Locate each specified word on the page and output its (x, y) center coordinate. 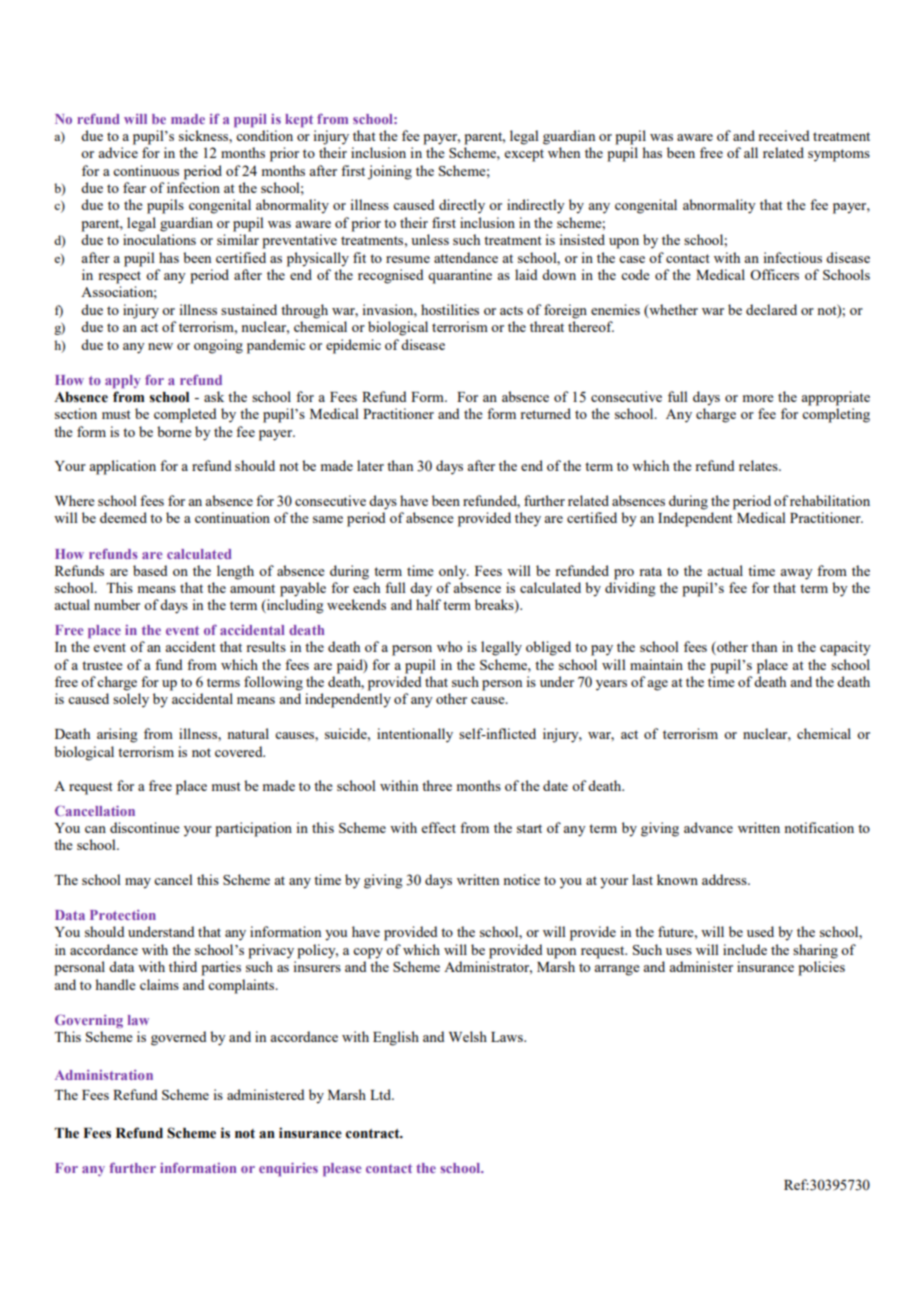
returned (545, 413)
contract (374, 1134)
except (524, 155)
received (784, 135)
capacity (845, 648)
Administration (104, 1075)
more (758, 398)
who (449, 646)
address (725, 879)
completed (185, 415)
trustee (102, 665)
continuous (146, 170)
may (138, 883)
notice (522, 879)
